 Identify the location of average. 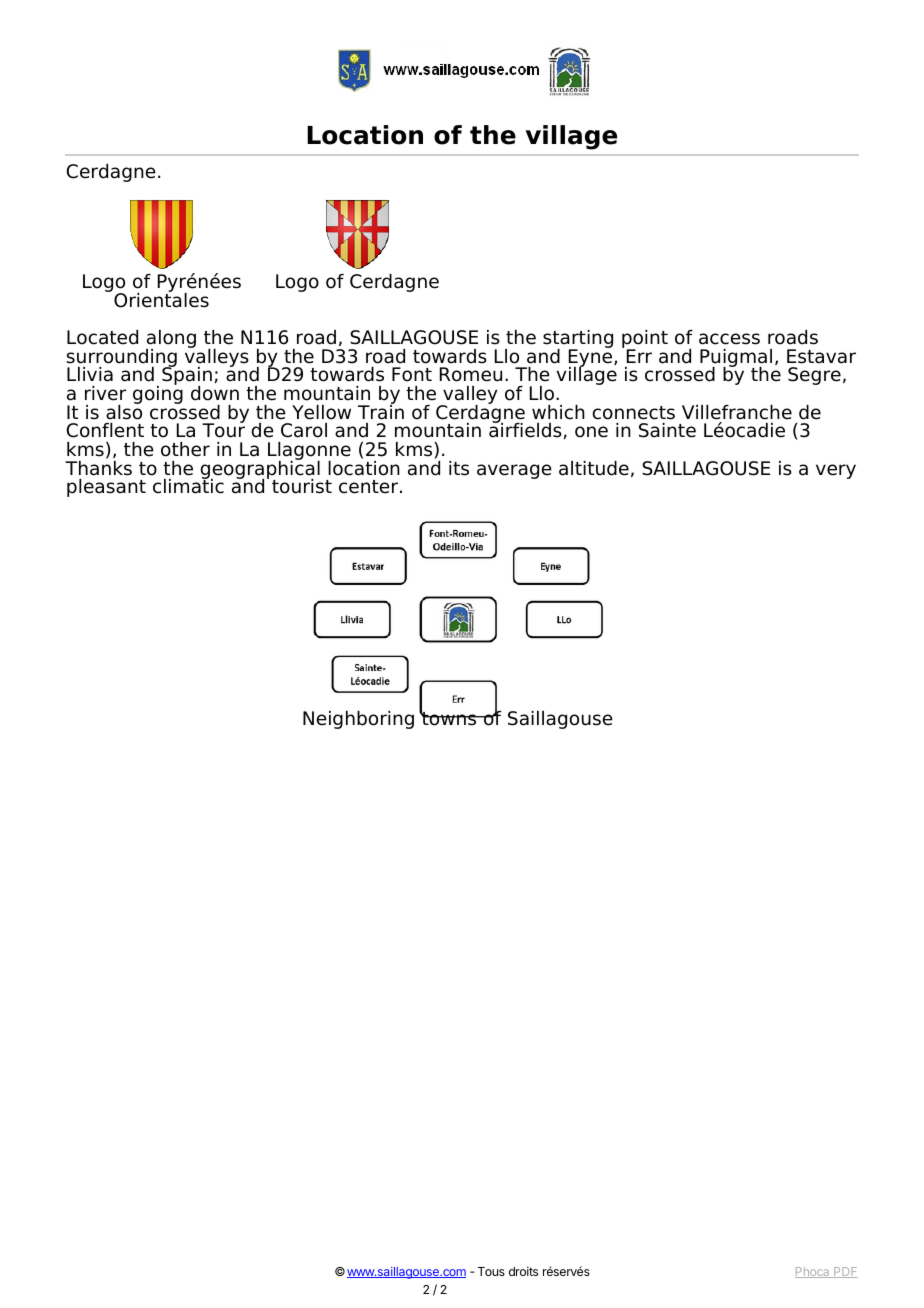
(514, 471).
